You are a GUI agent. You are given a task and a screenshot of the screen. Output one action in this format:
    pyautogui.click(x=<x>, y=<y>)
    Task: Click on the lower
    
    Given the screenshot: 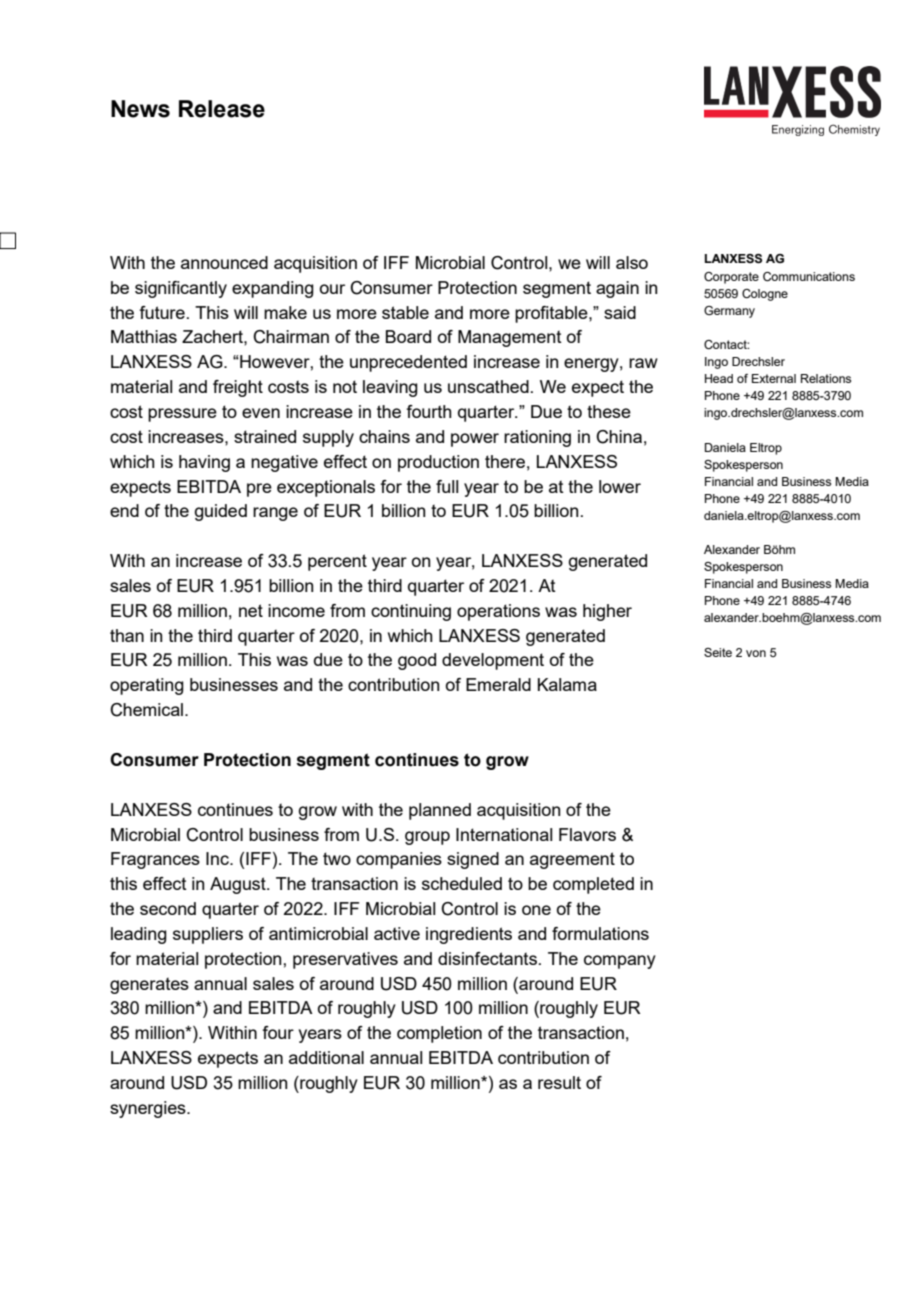 What is the action you would take?
    pyautogui.click(x=620, y=486)
